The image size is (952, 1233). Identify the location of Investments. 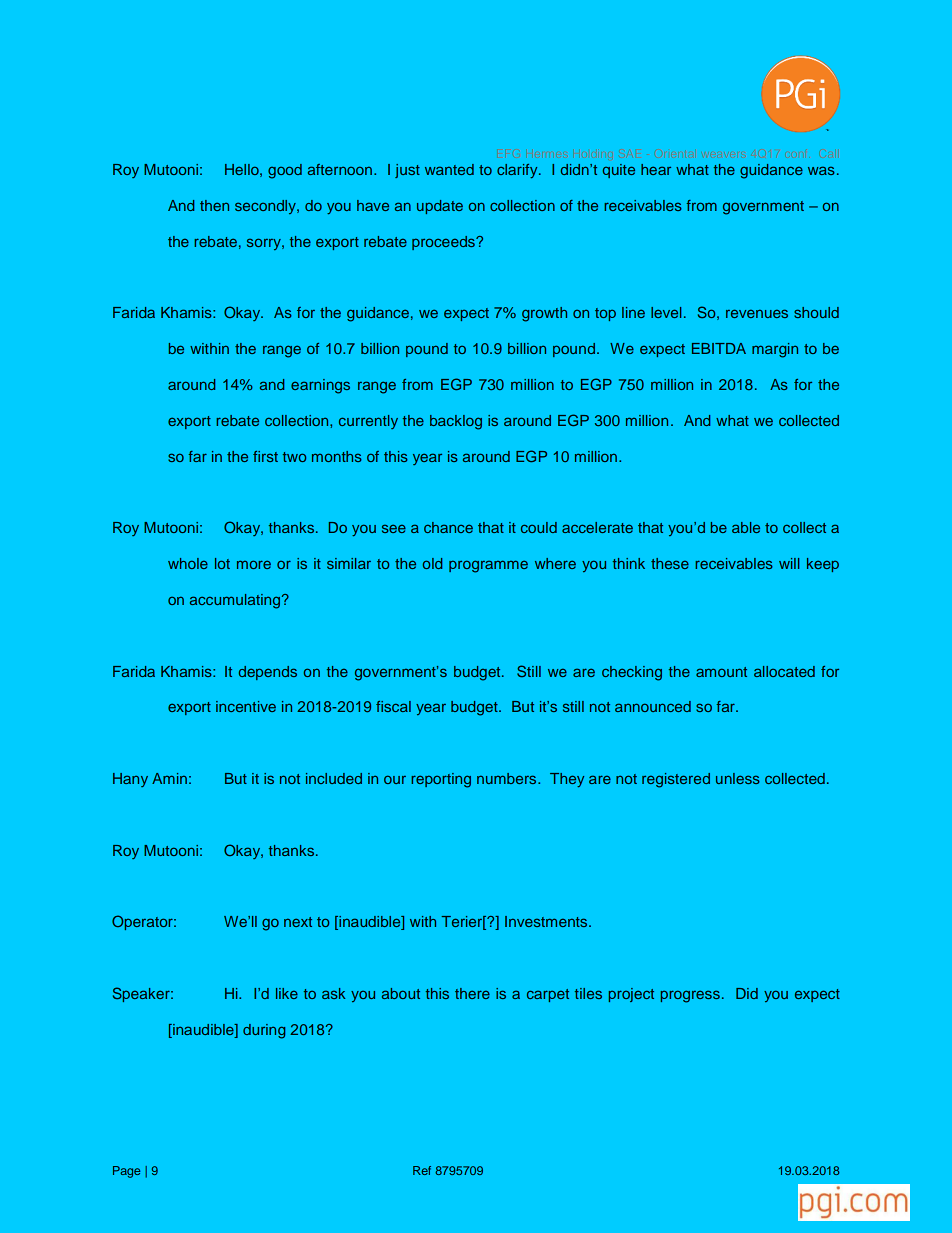
(547, 921).
